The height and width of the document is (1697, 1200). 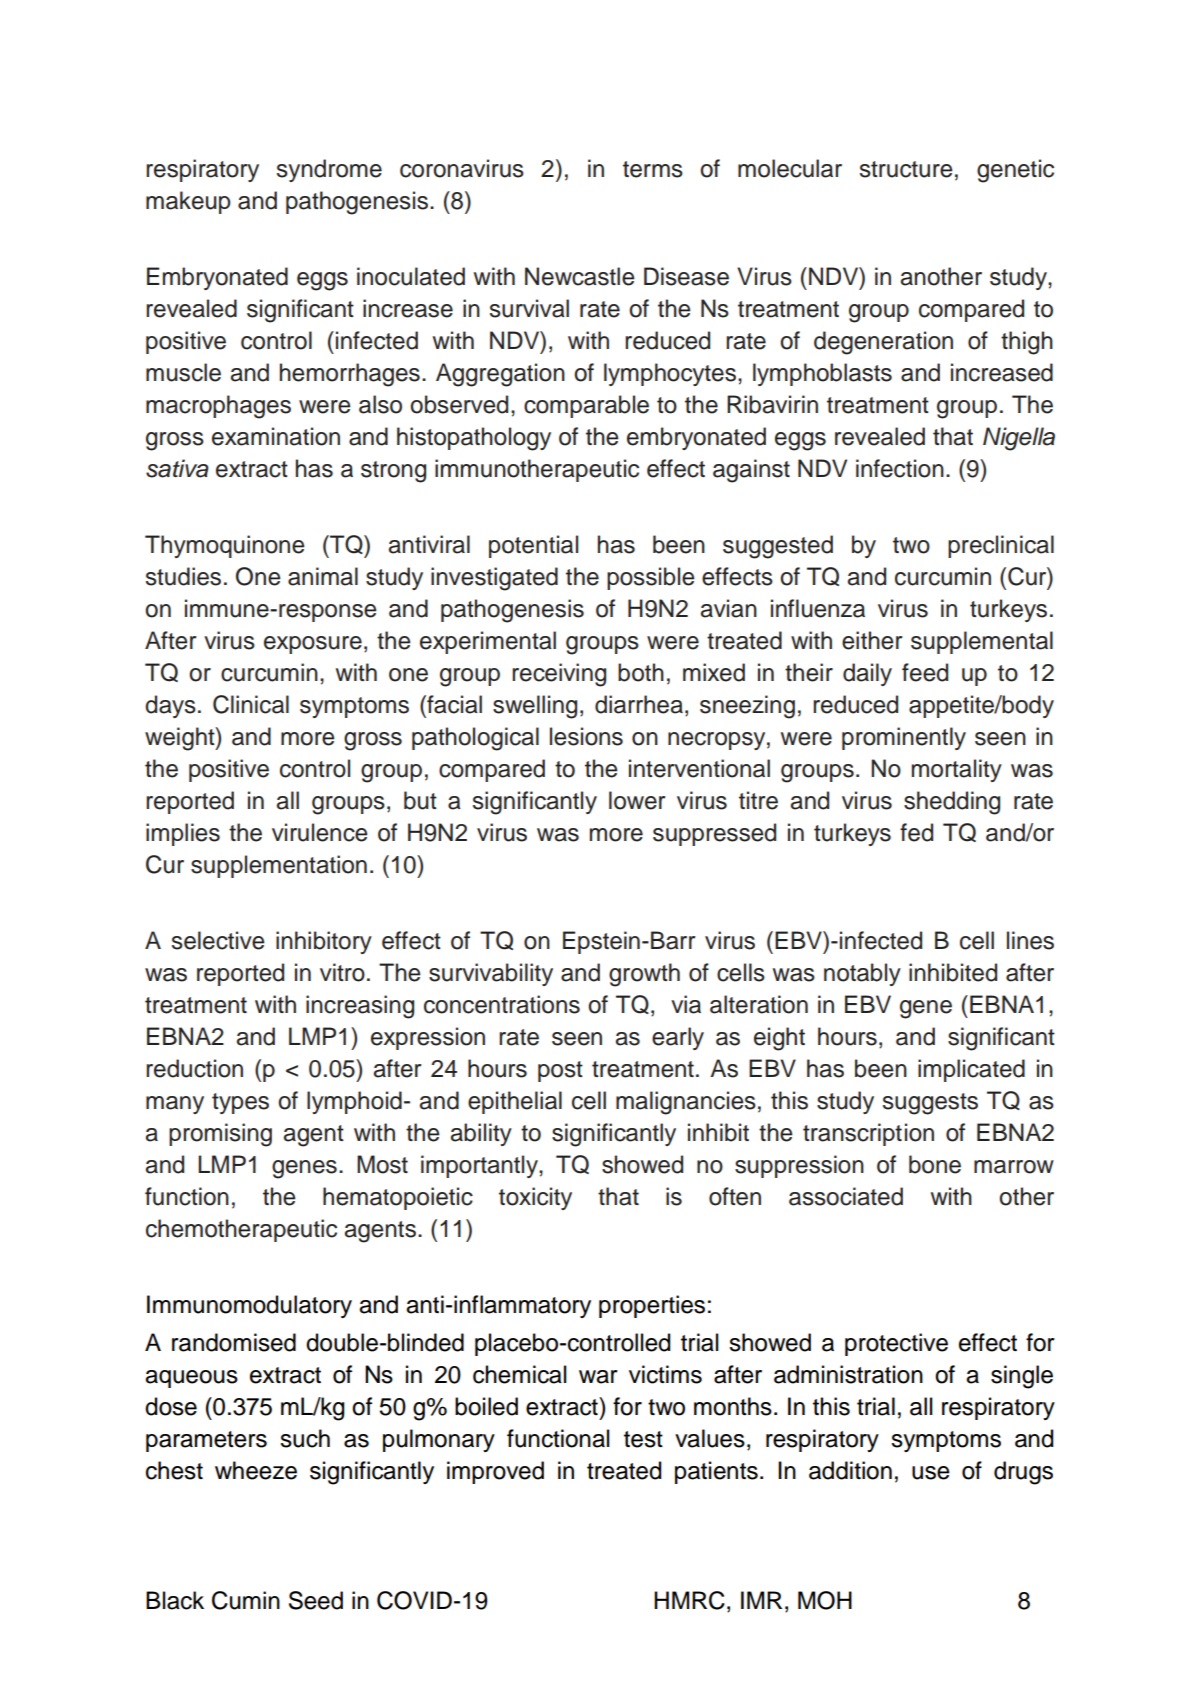 What do you see at coordinates (906, 169) in the document?
I see `structure` at bounding box center [906, 169].
